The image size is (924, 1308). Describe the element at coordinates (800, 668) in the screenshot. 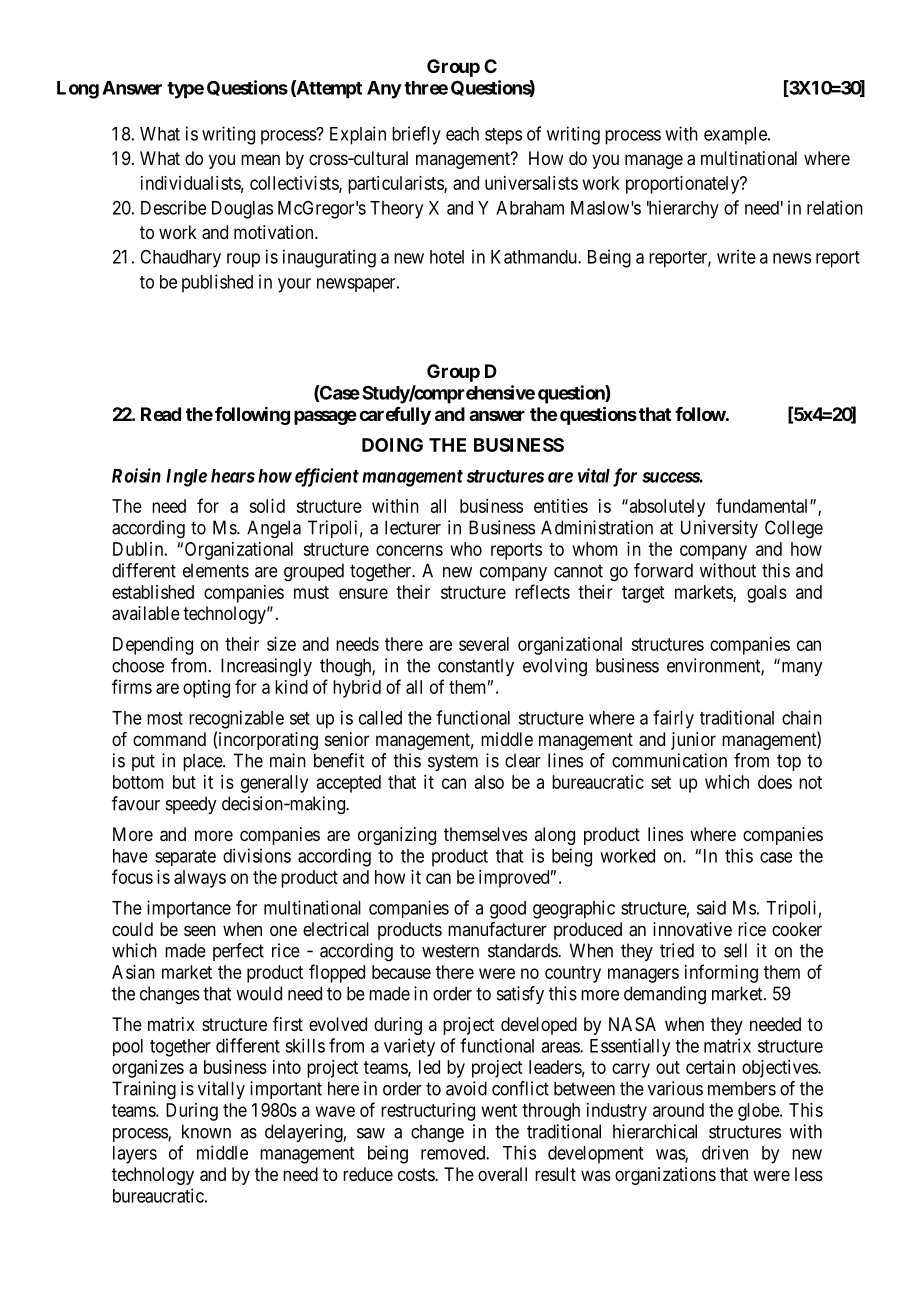

I see `many` at that location.
